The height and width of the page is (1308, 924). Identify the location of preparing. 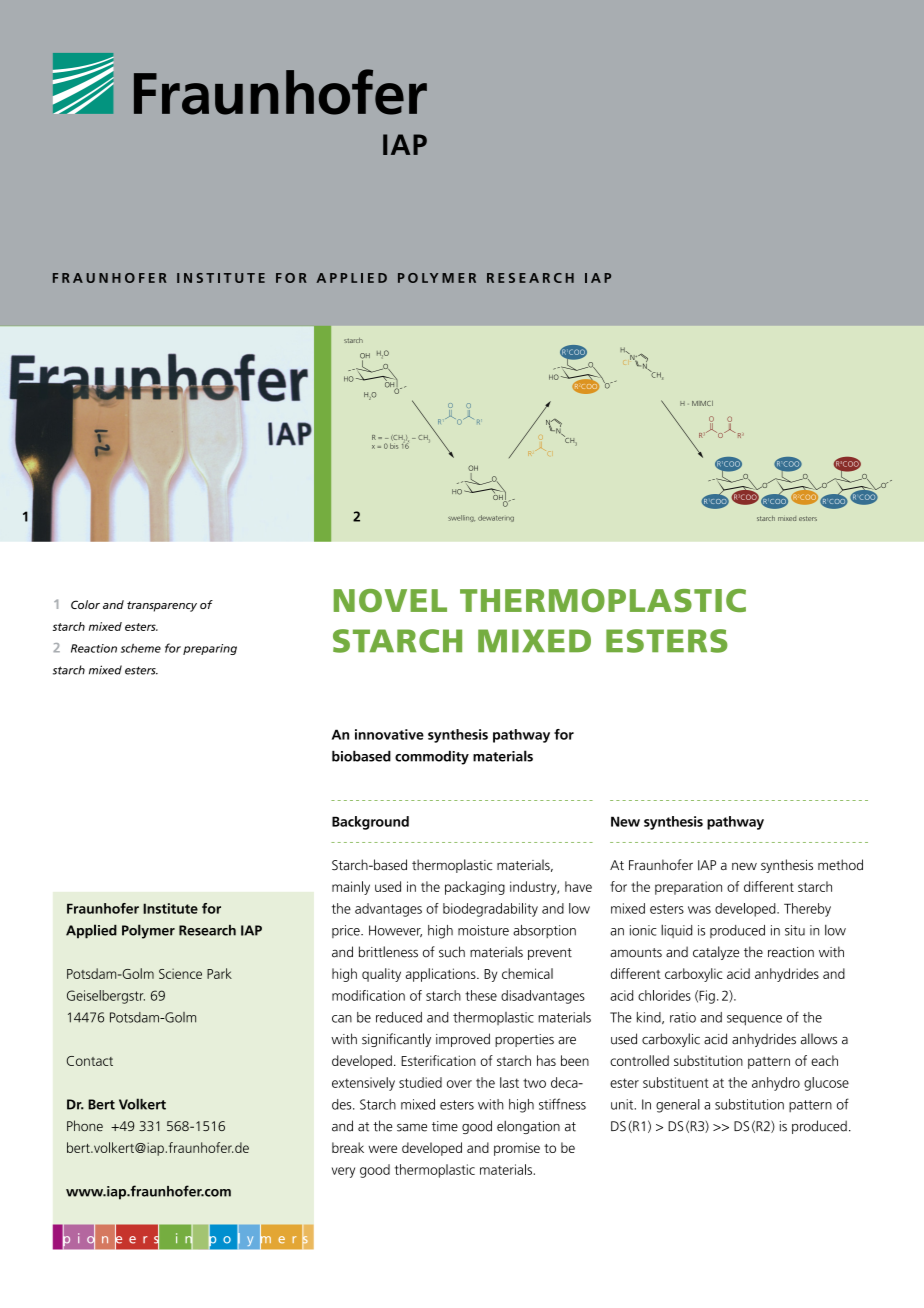
(210, 649).
